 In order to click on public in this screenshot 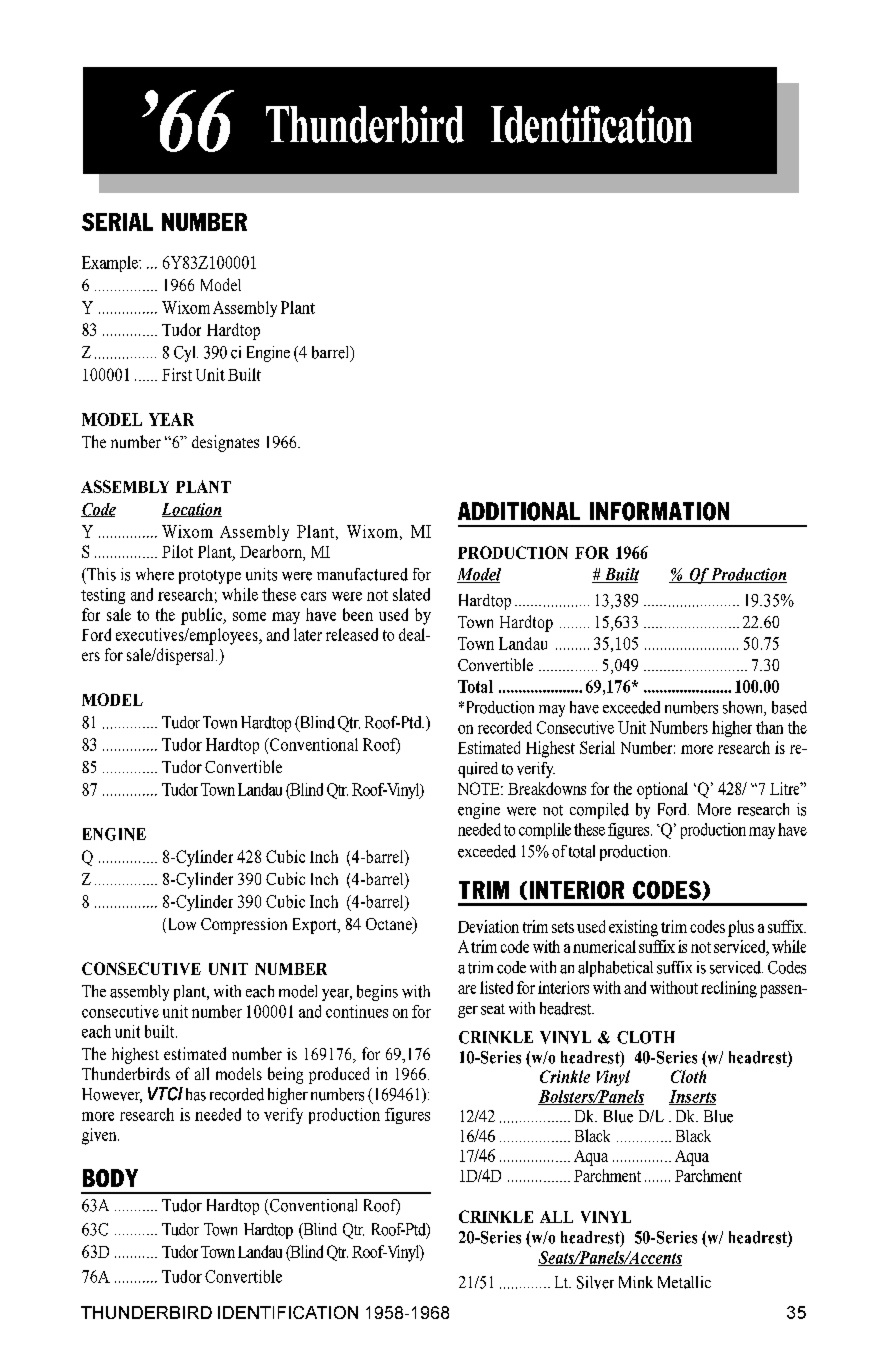, I will do `click(203, 616)`.
